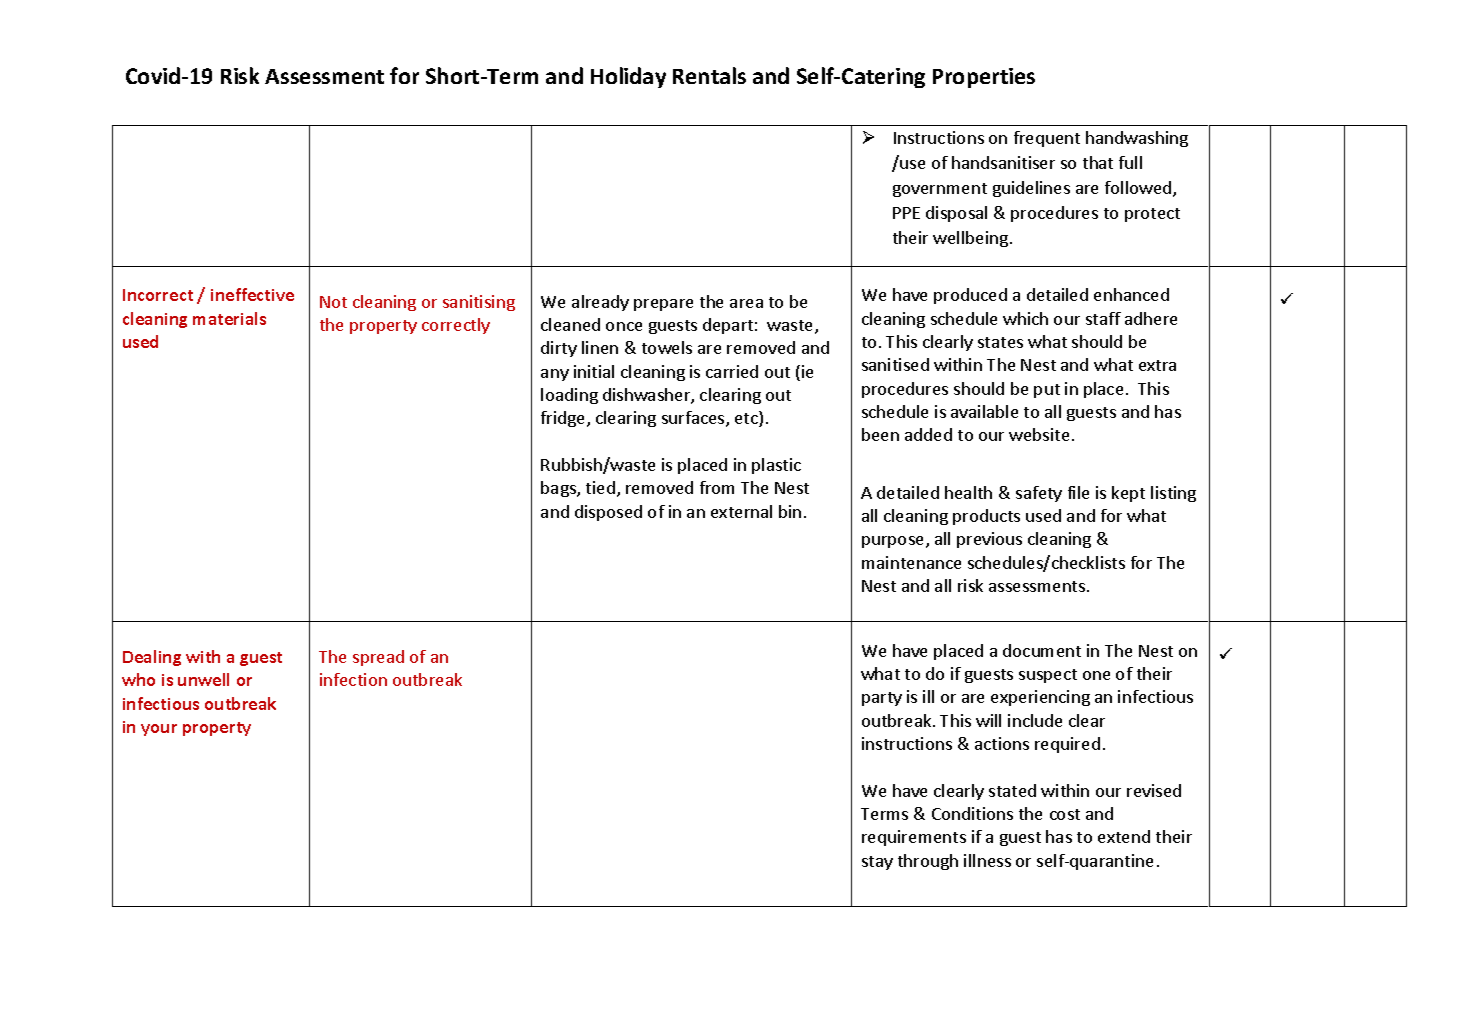 This page has width=1461, height=1034. What do you see at coordinates (1065, 814) in the page?
I see `cost` at bounding box center [1065, 814].
